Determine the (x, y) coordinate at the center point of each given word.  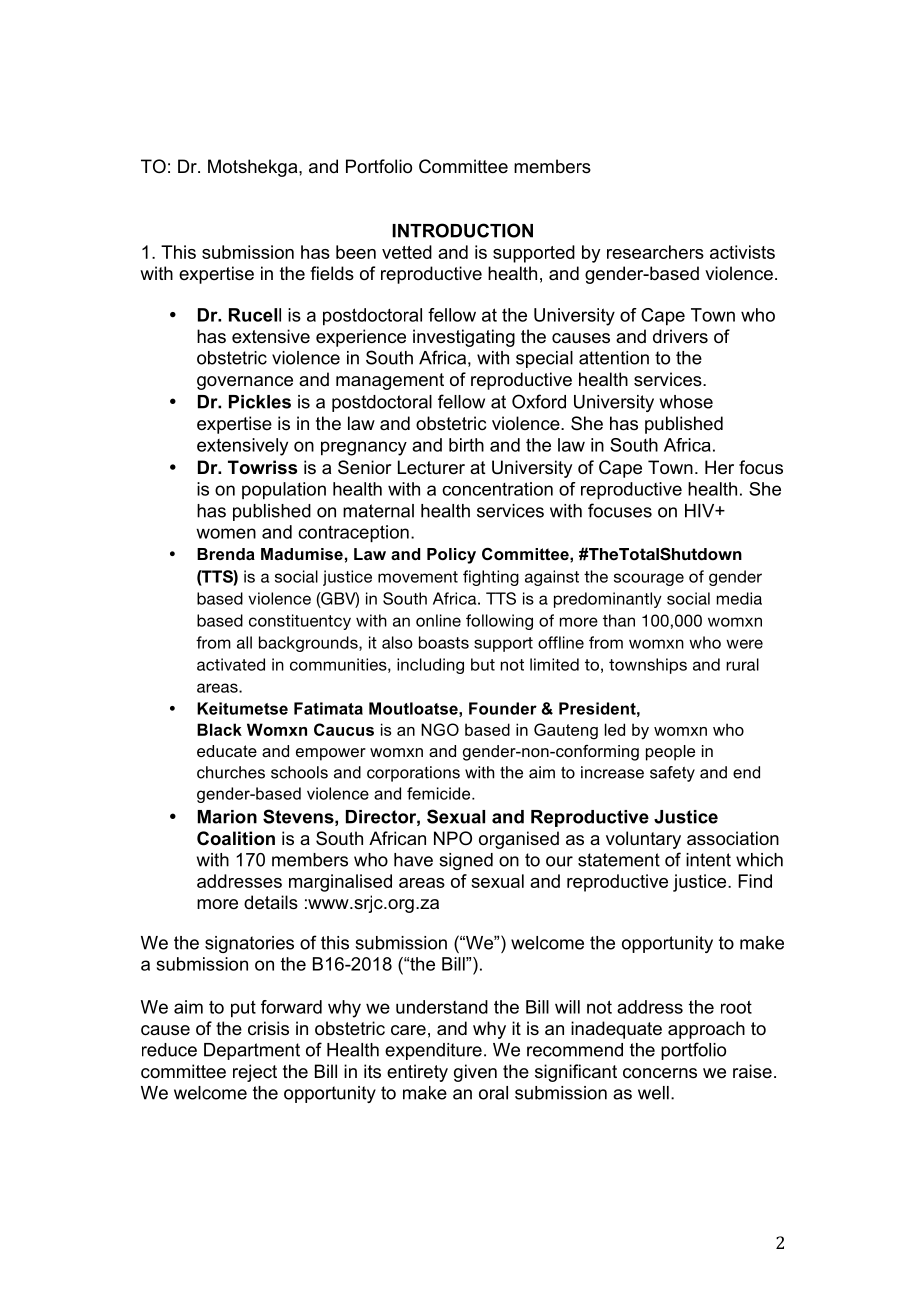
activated (231, 664)
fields (332, 273)
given (475, 1073)
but (483, 664)
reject (255, 1073)
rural (742, 664)
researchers (655, 252)
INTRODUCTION (462, 230)
